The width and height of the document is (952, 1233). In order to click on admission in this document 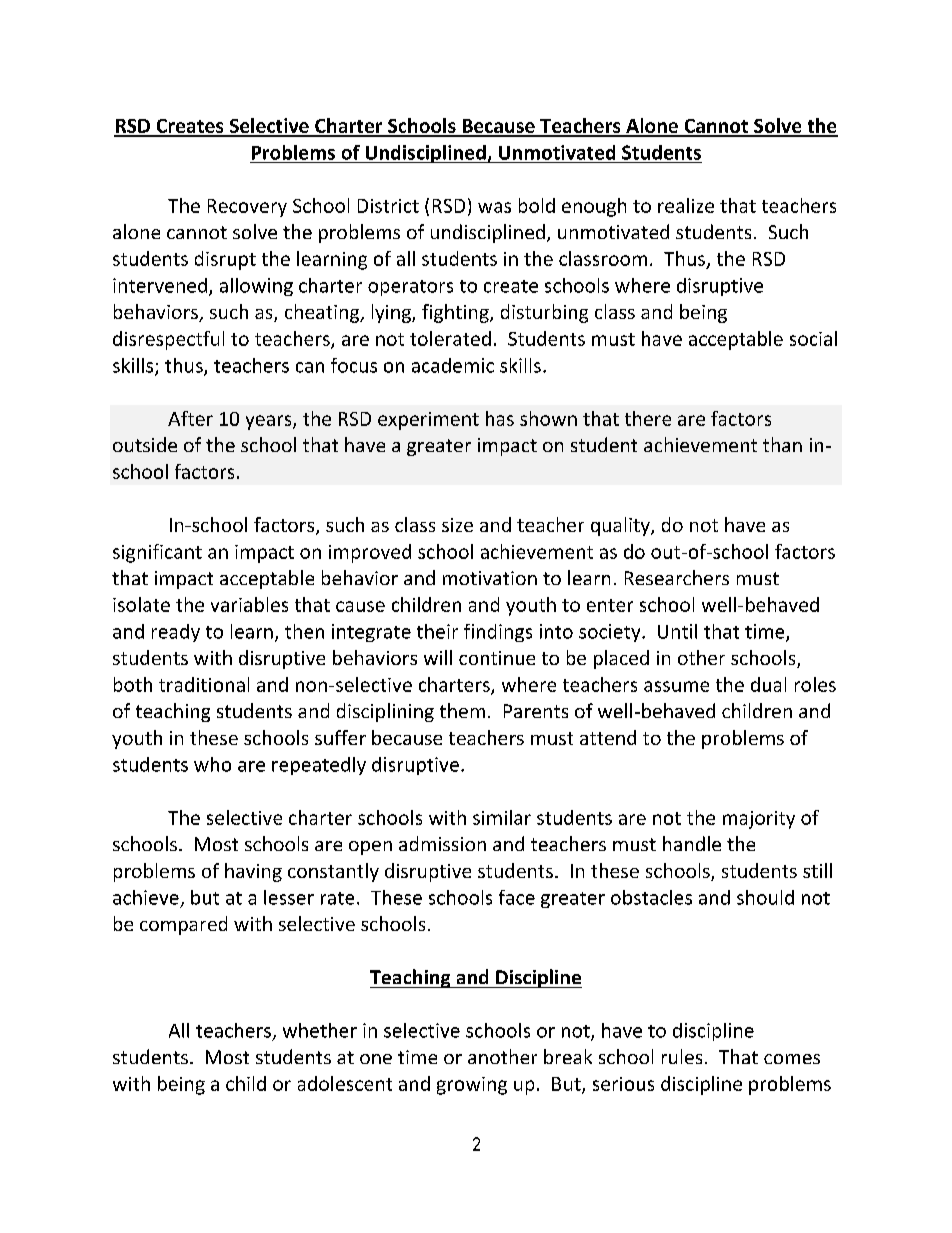, I will do `click(442, 843)`.
